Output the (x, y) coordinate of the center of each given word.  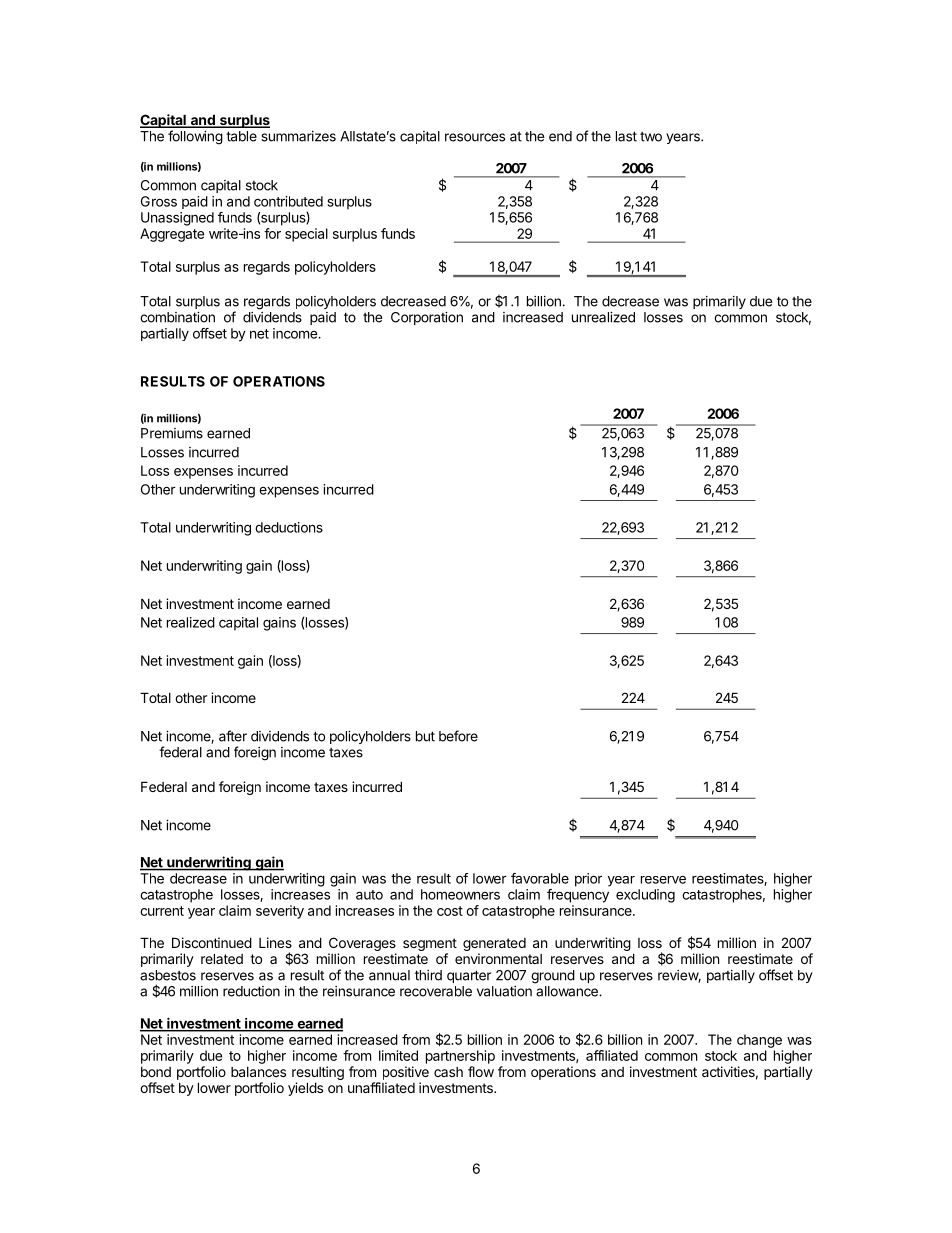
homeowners (460, 894)
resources (475, 137)
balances (258, 1072)
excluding (645, 896)
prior (588, 880)
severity (280, 912)
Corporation (427, 318)
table (241, 136)
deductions (289, 527)
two (651, 137)
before (458, 736)
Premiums (172, 433)
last (626, 136)
